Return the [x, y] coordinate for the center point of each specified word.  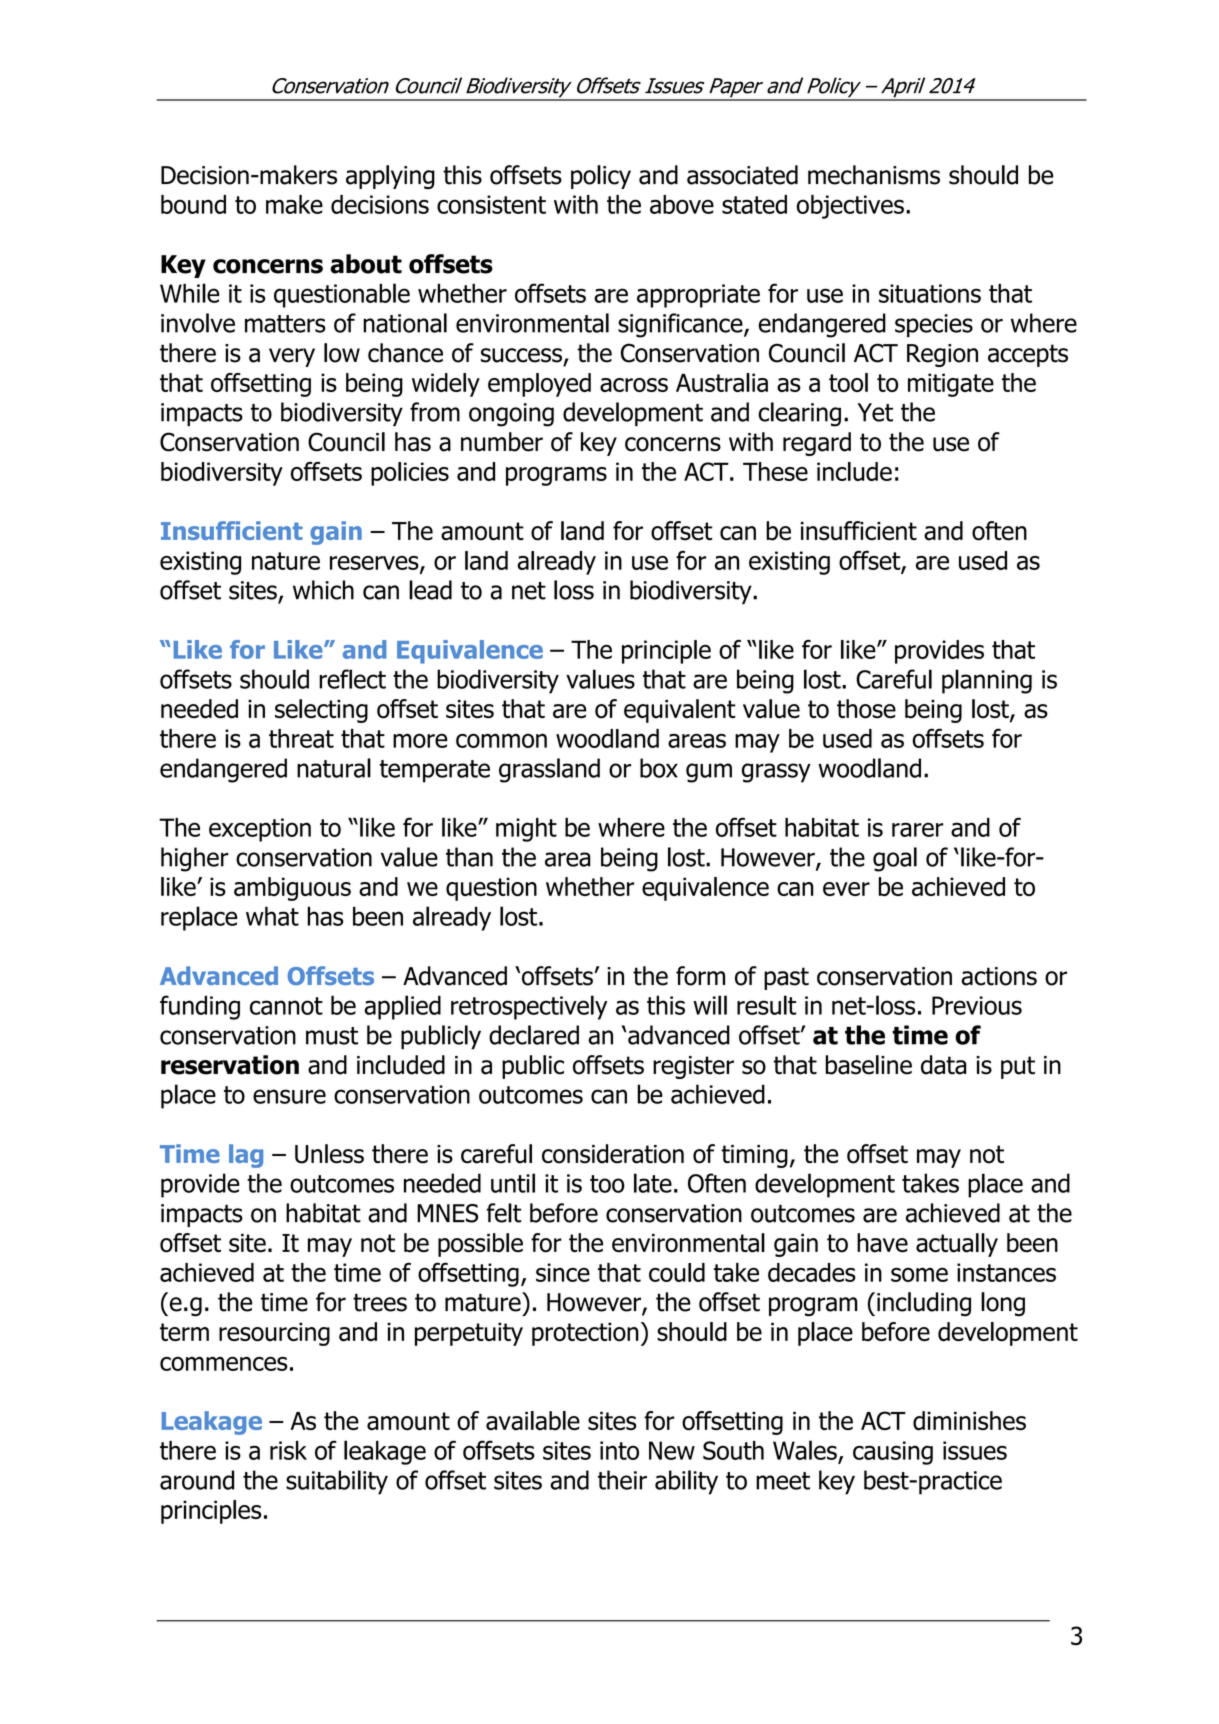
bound [193, 204]
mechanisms [874, 175]
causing [893, 1453]
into [619, 1450]
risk [288, 1450]
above [682, 204]
